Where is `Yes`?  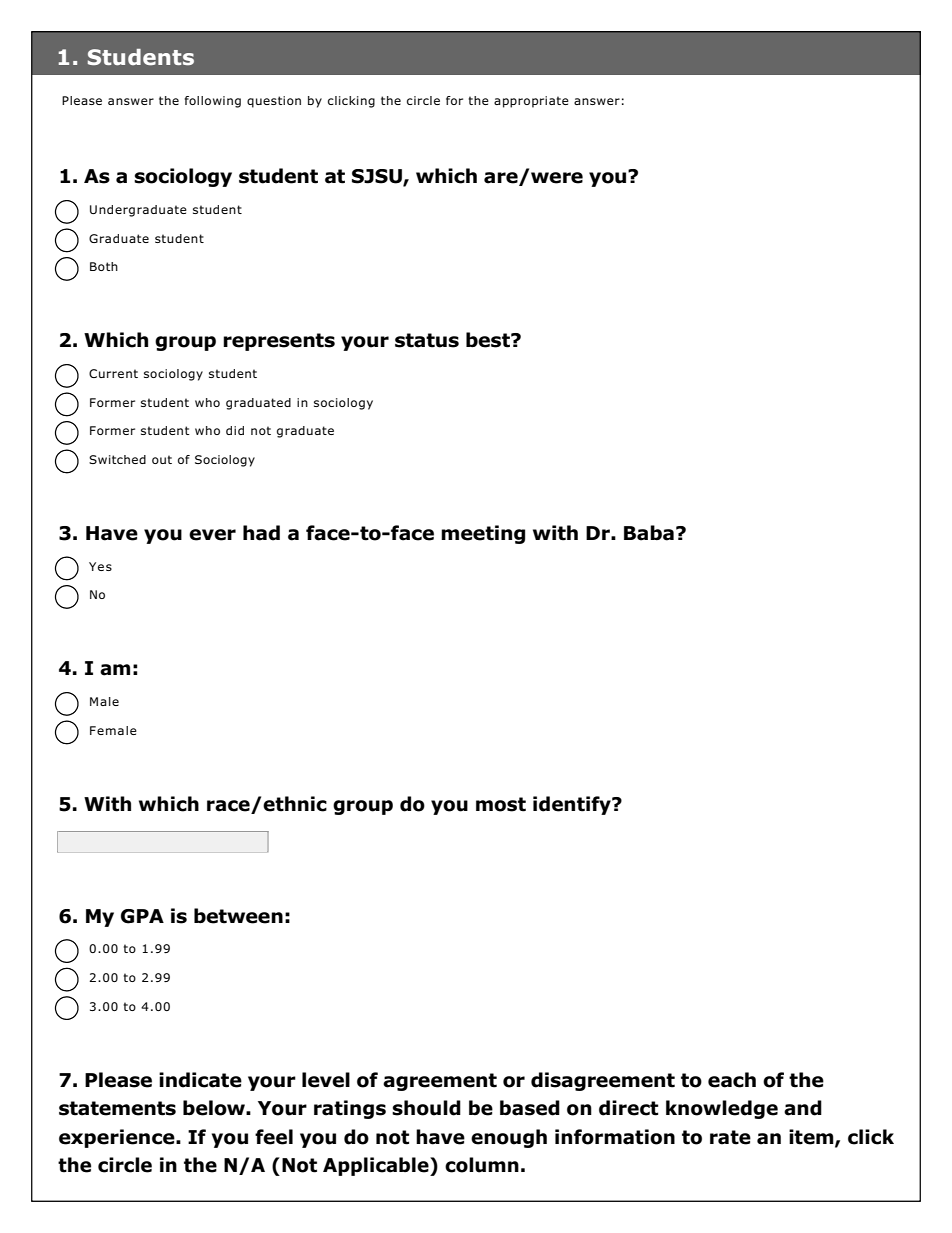 Yes is located at coordinates (100, 566).
